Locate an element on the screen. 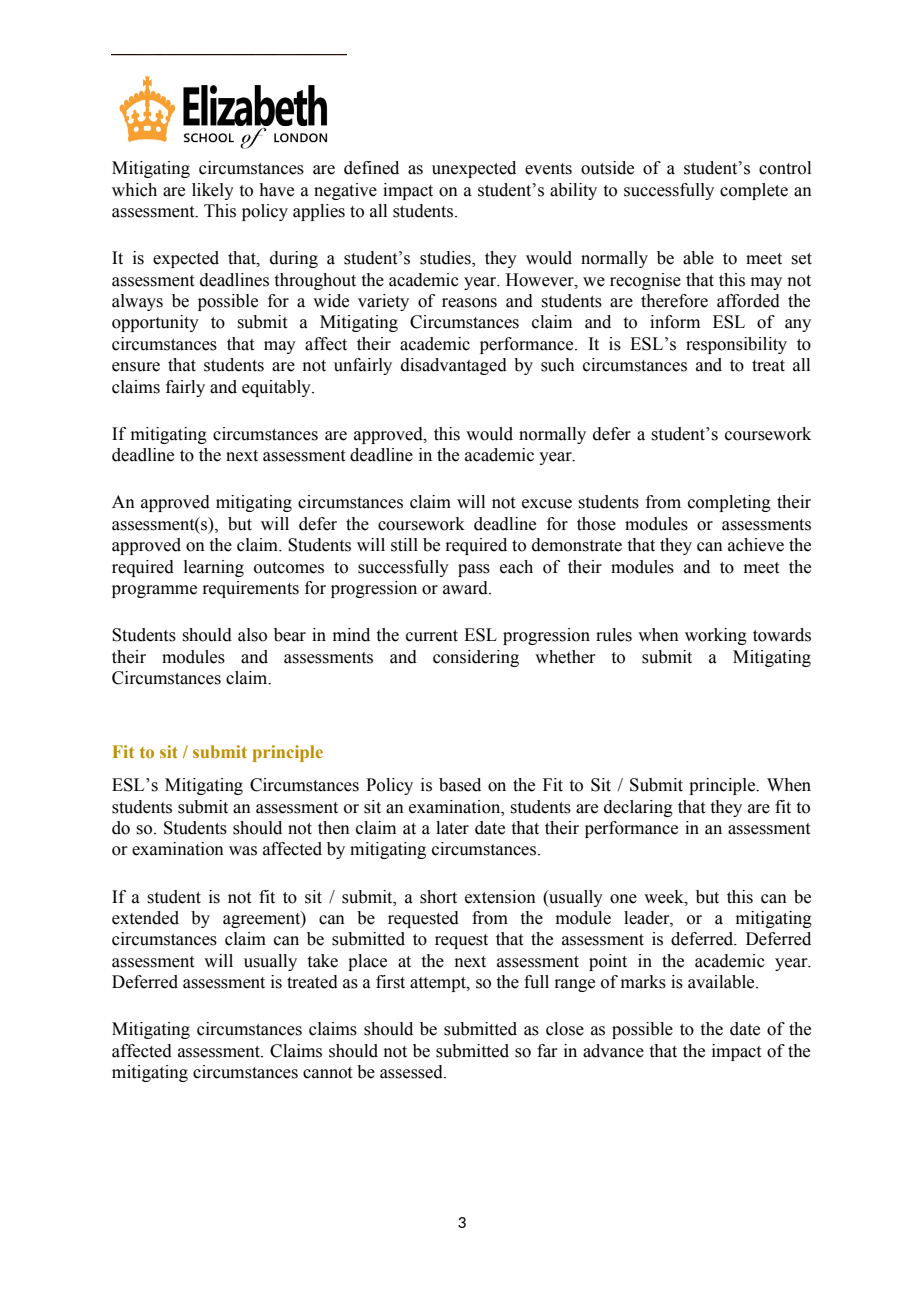  events is located at coordinates (548, 169).
